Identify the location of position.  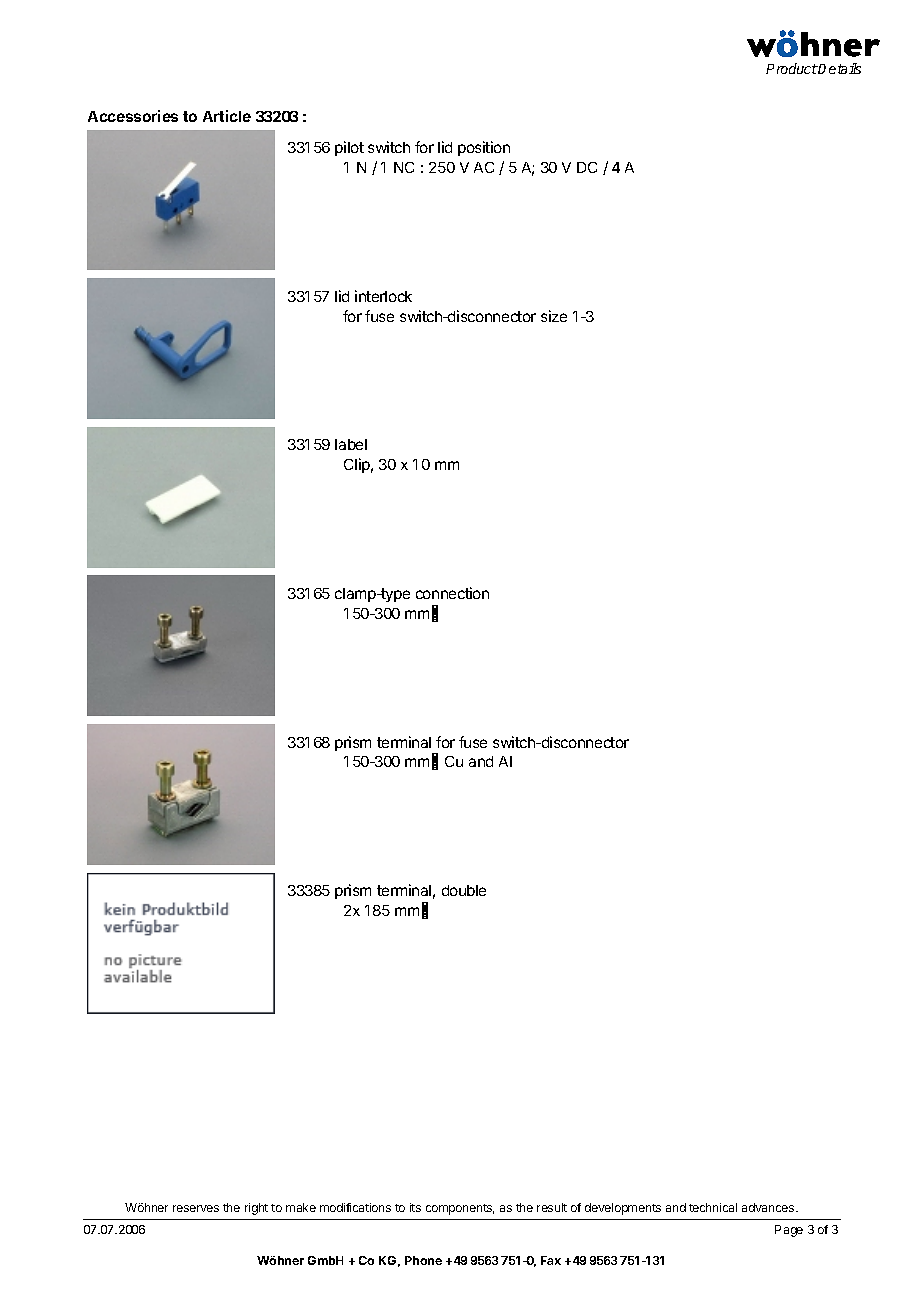
(484, 148).
